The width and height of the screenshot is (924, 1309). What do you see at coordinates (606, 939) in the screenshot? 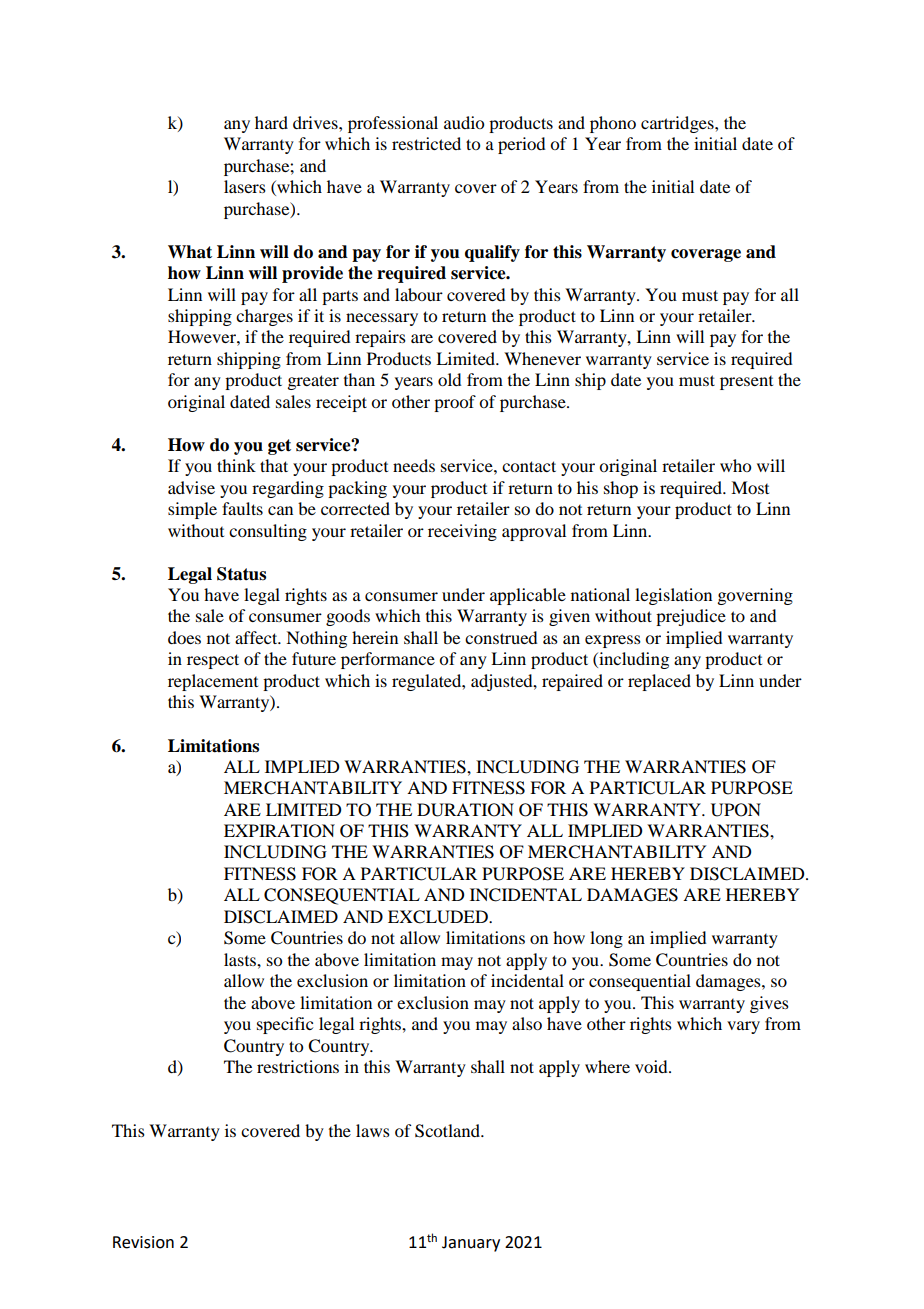
I see `long` at bounding box center [606, 939].
